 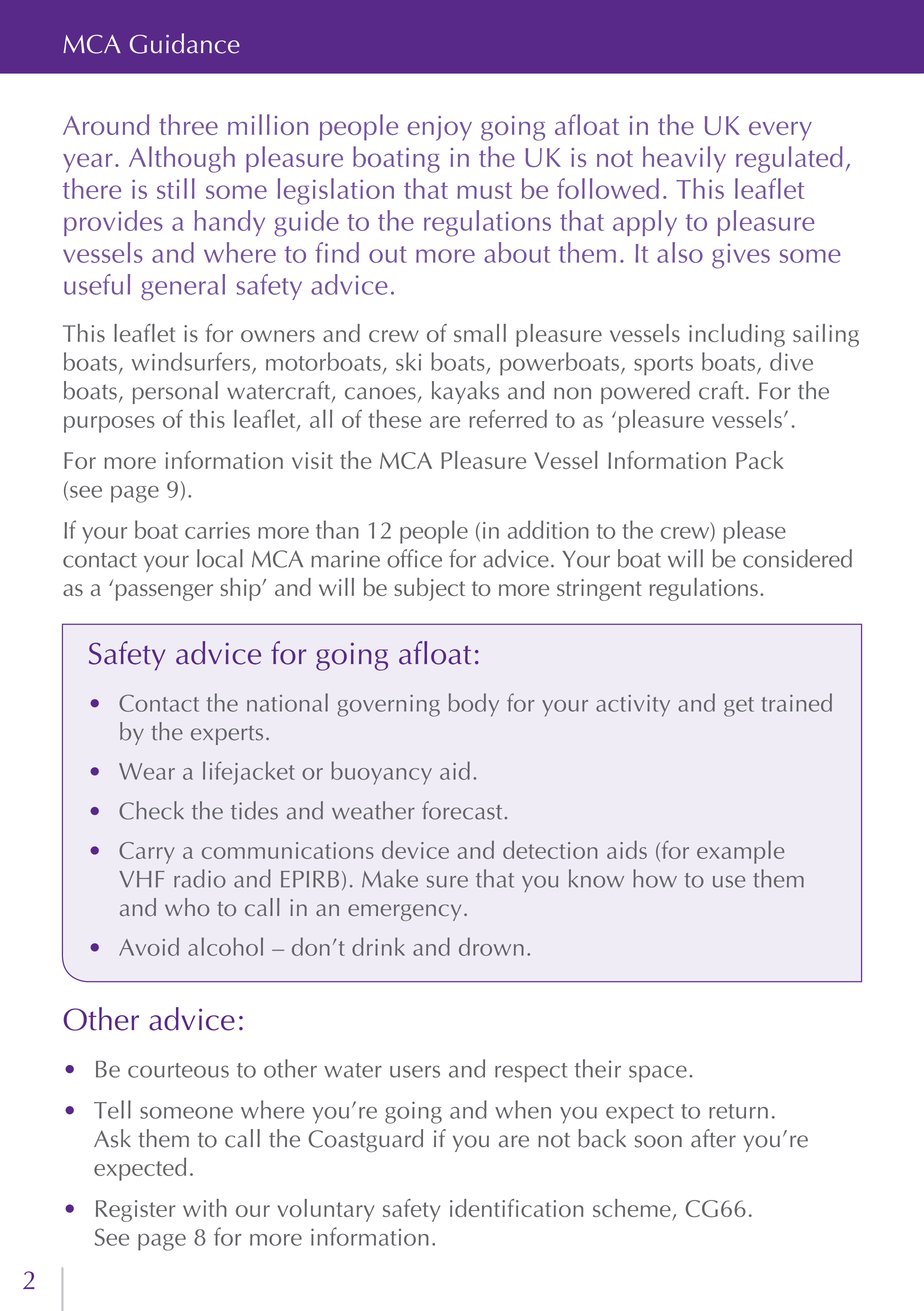 What do you see at coordinates (480, 333) in the screenshot?
I see `small` at bounding box center [480, 333].
